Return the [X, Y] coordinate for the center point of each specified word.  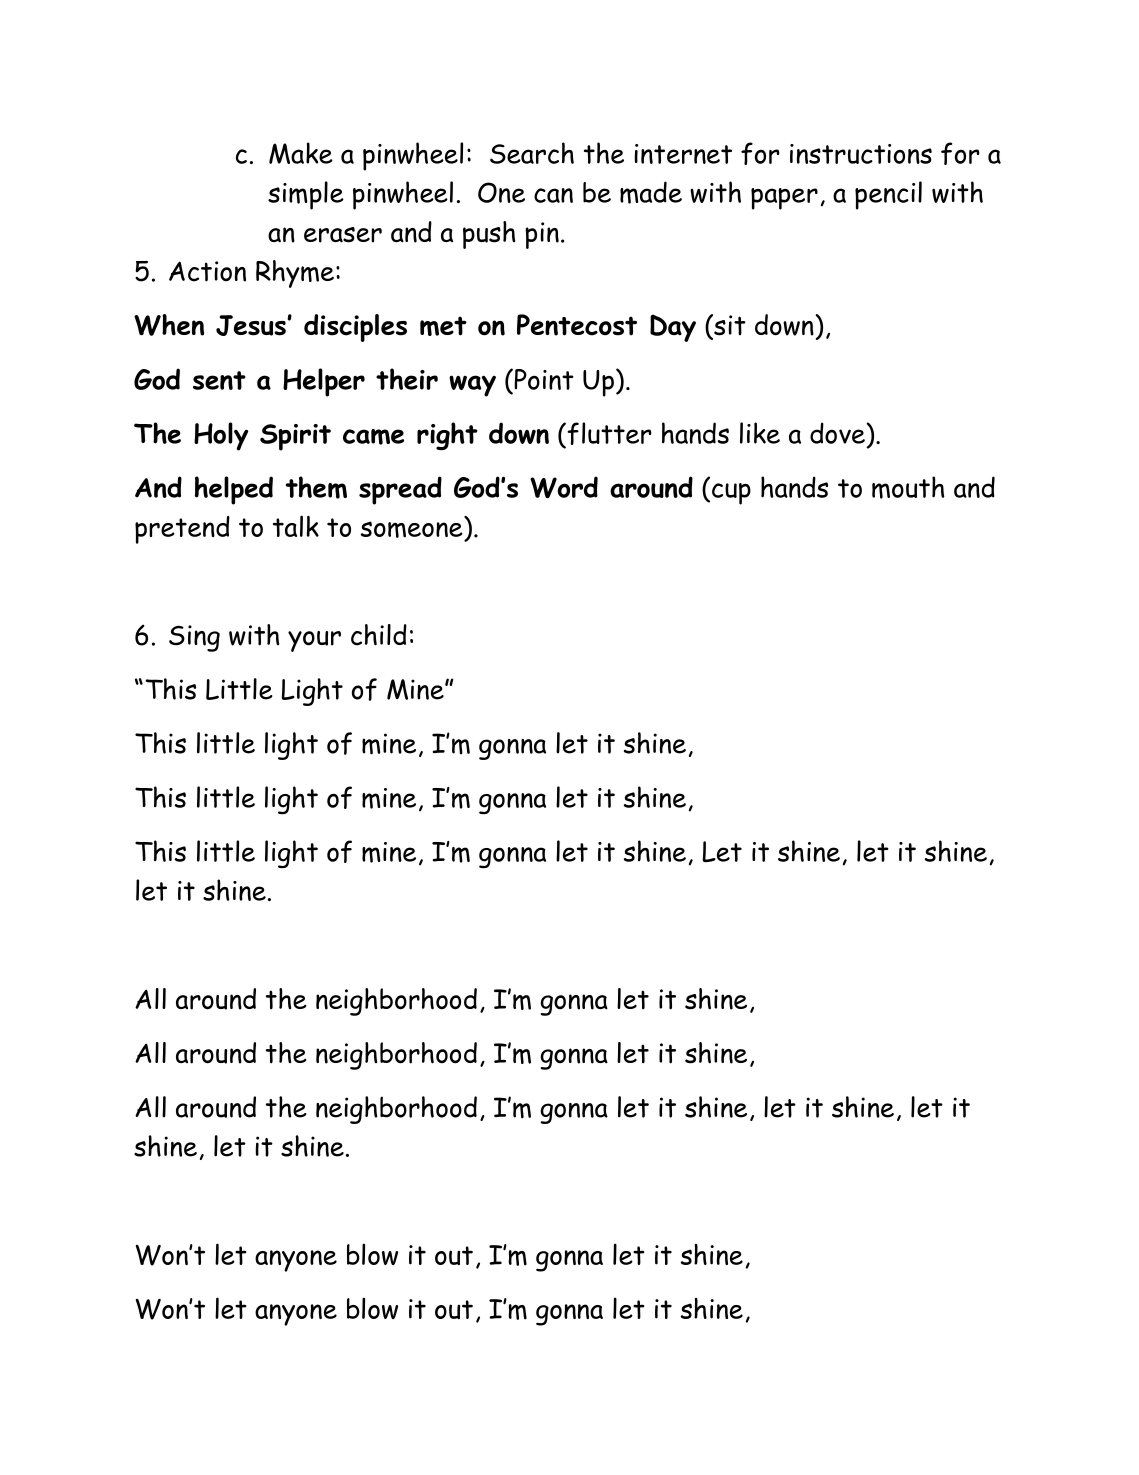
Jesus [252, 325]
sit [729, 325]
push [489, 235]
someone [412, 529]
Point [543, 379]
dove [838, 433]
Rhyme [295, 274]
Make [301, 153]
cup [731, 494]
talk [296, 526]
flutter [608, 434]
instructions [861, 154]
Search [532, 153]
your [314, 641]
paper [784, 199]
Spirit [295, 437]
